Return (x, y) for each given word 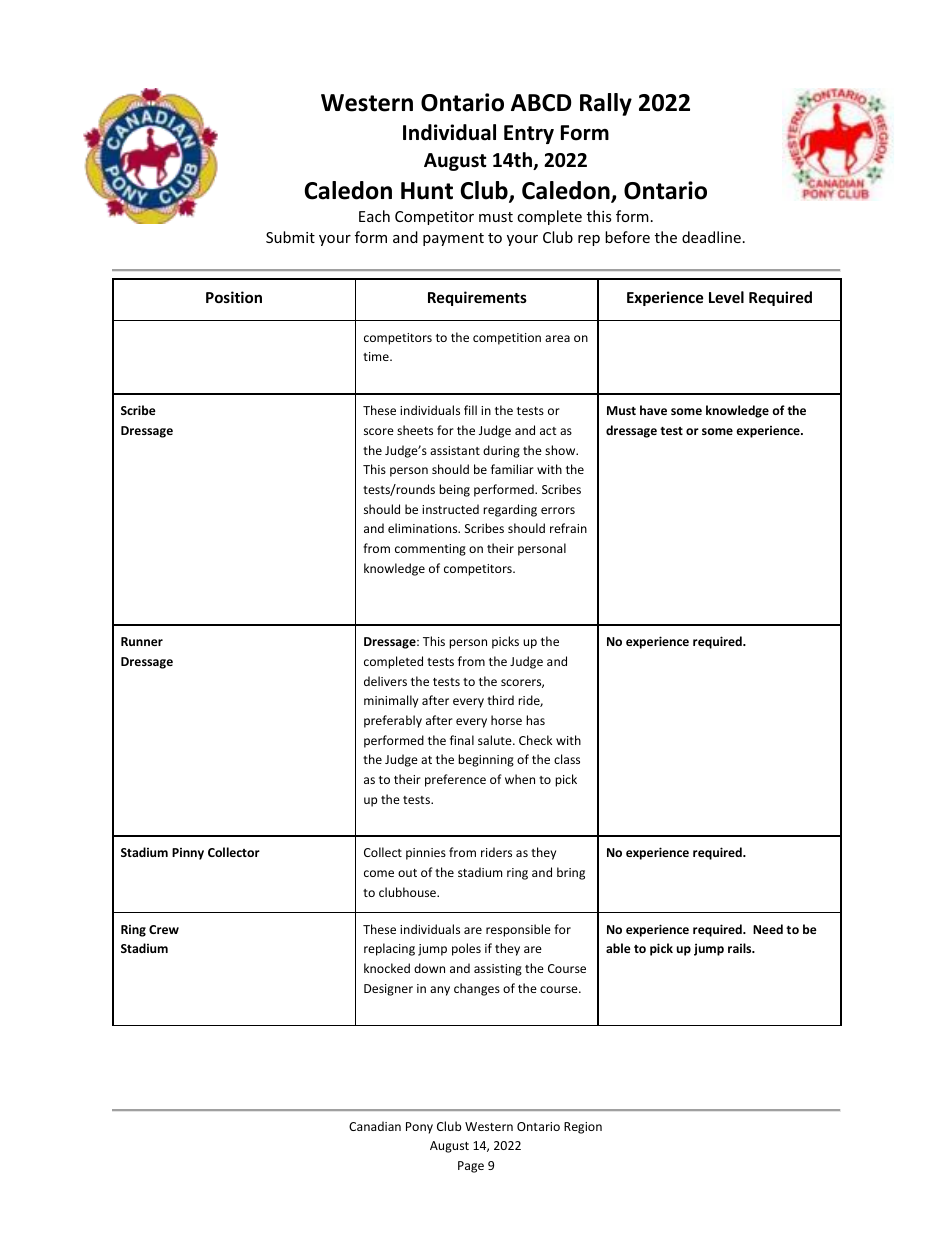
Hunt (427, 191)
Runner (142, 641)
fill (470, 410)
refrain (568, 528)
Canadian (375, 1126)
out (407, 873)
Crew (164, 929)
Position (234, 297)
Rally (606, 104)
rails (741, 948)
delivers (385, 681)
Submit (290, 237)
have (653, 410)
